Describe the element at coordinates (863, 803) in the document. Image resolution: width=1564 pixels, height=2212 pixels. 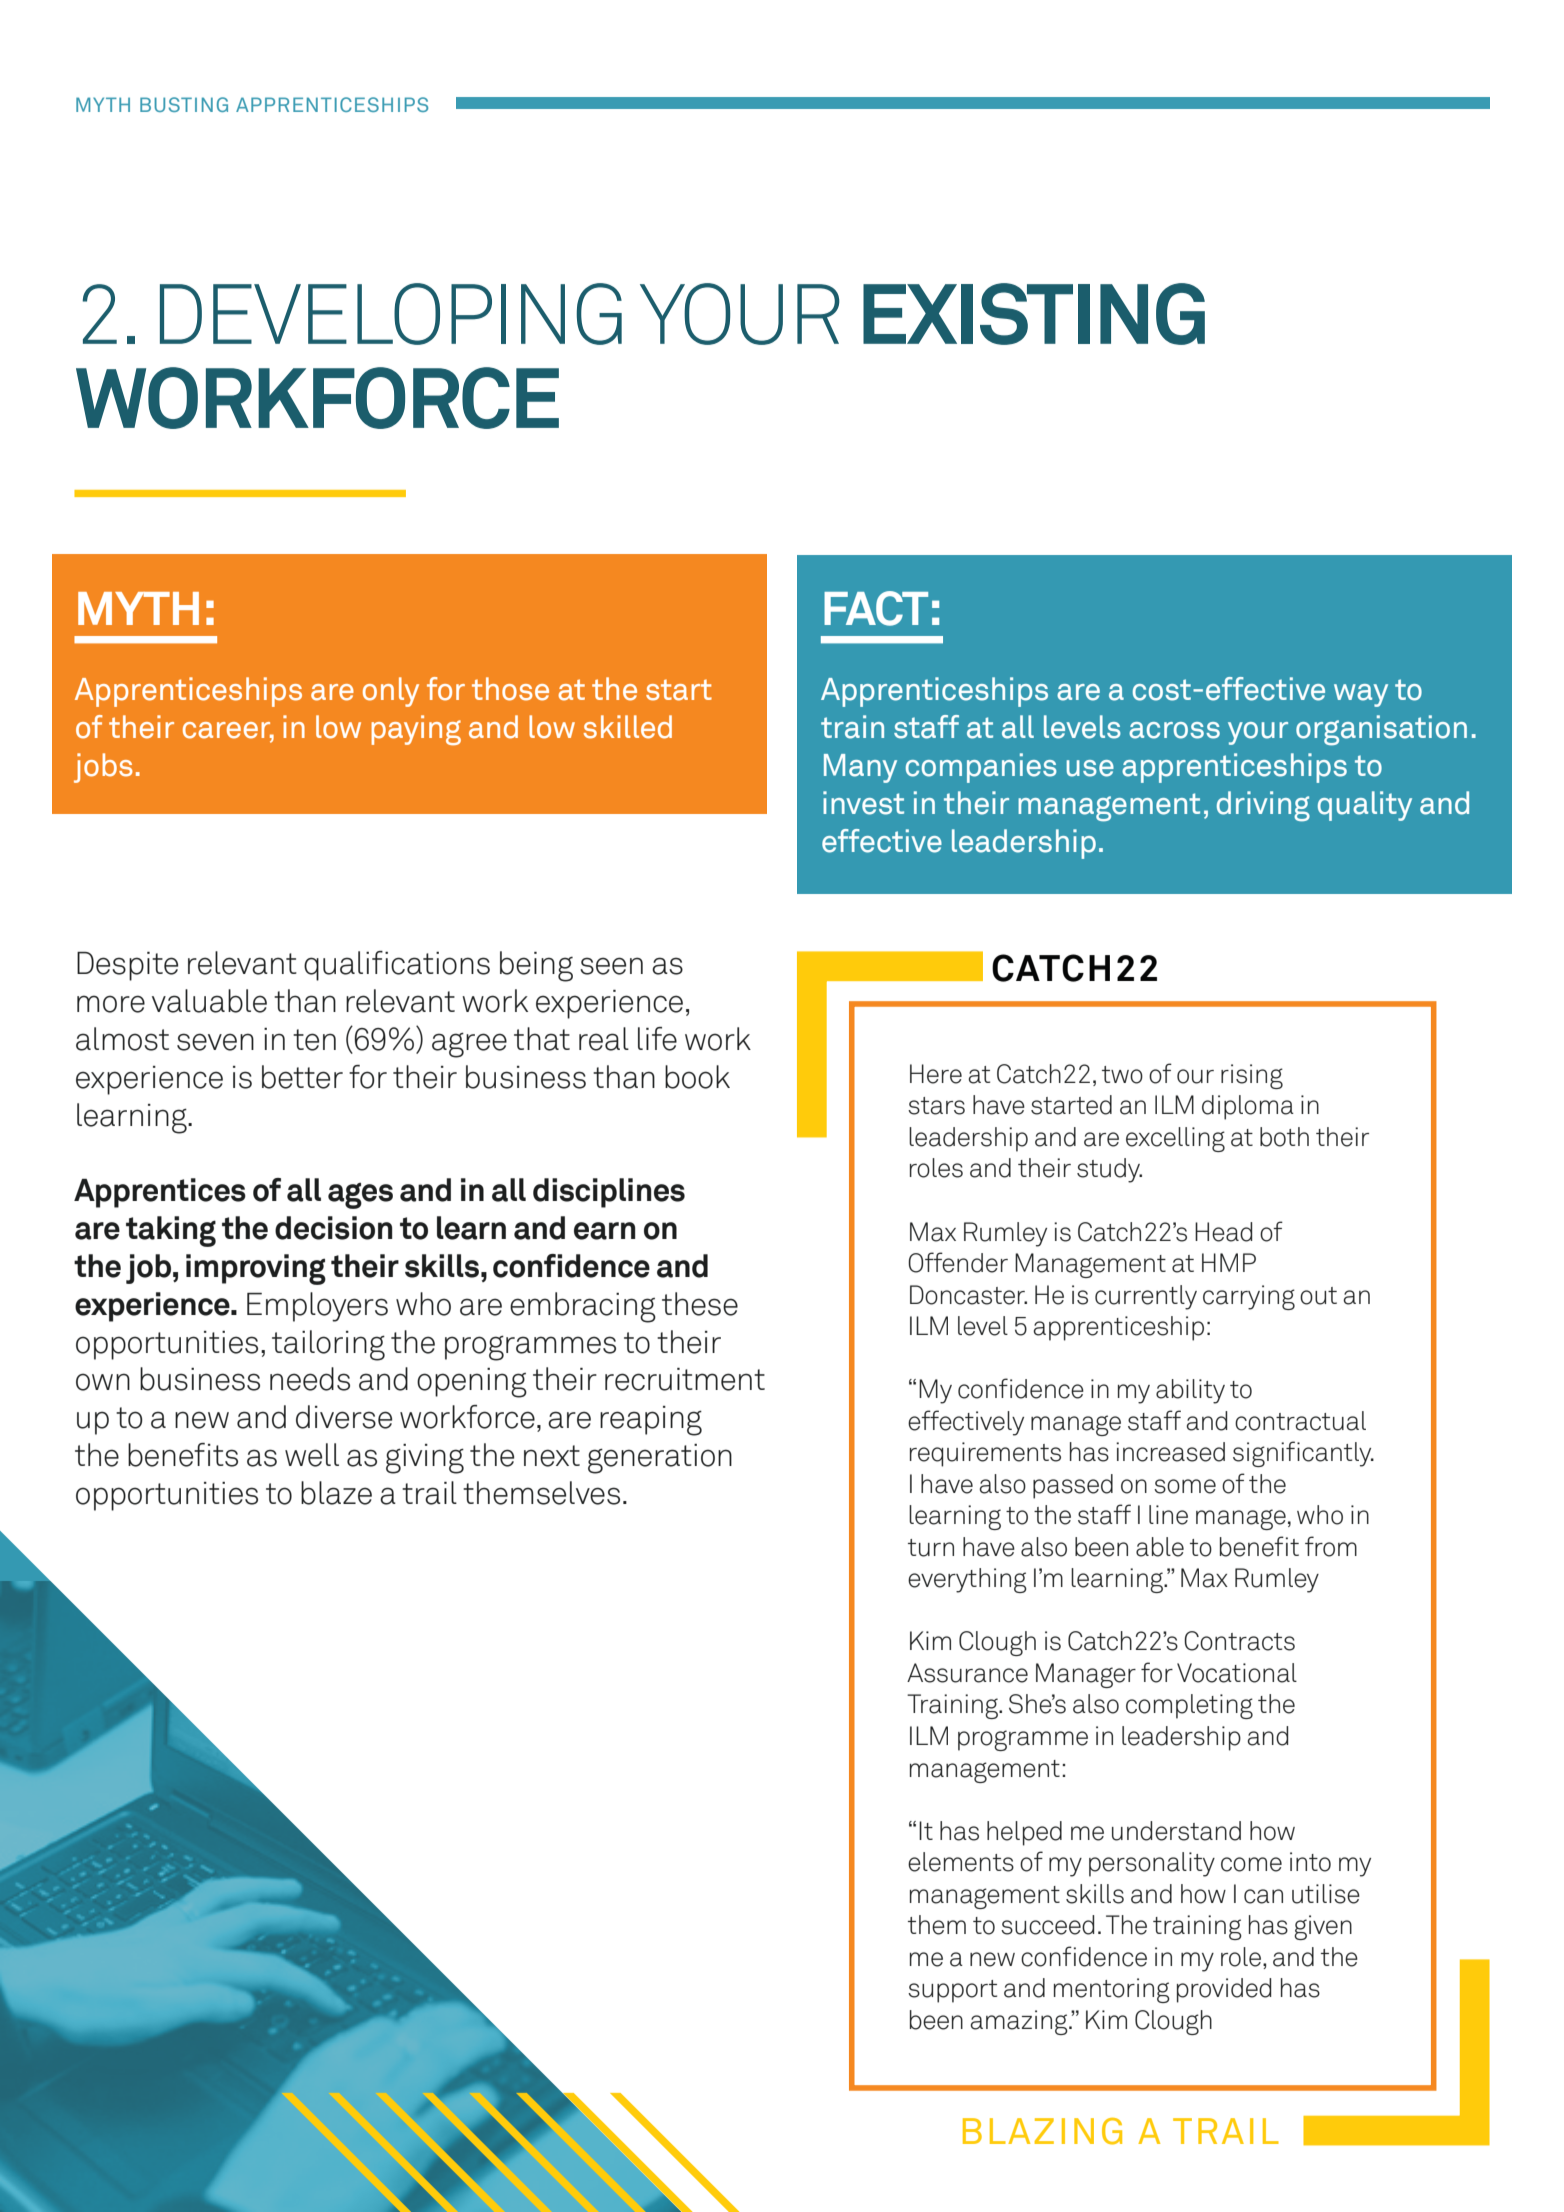
I see `invest` at that location.
